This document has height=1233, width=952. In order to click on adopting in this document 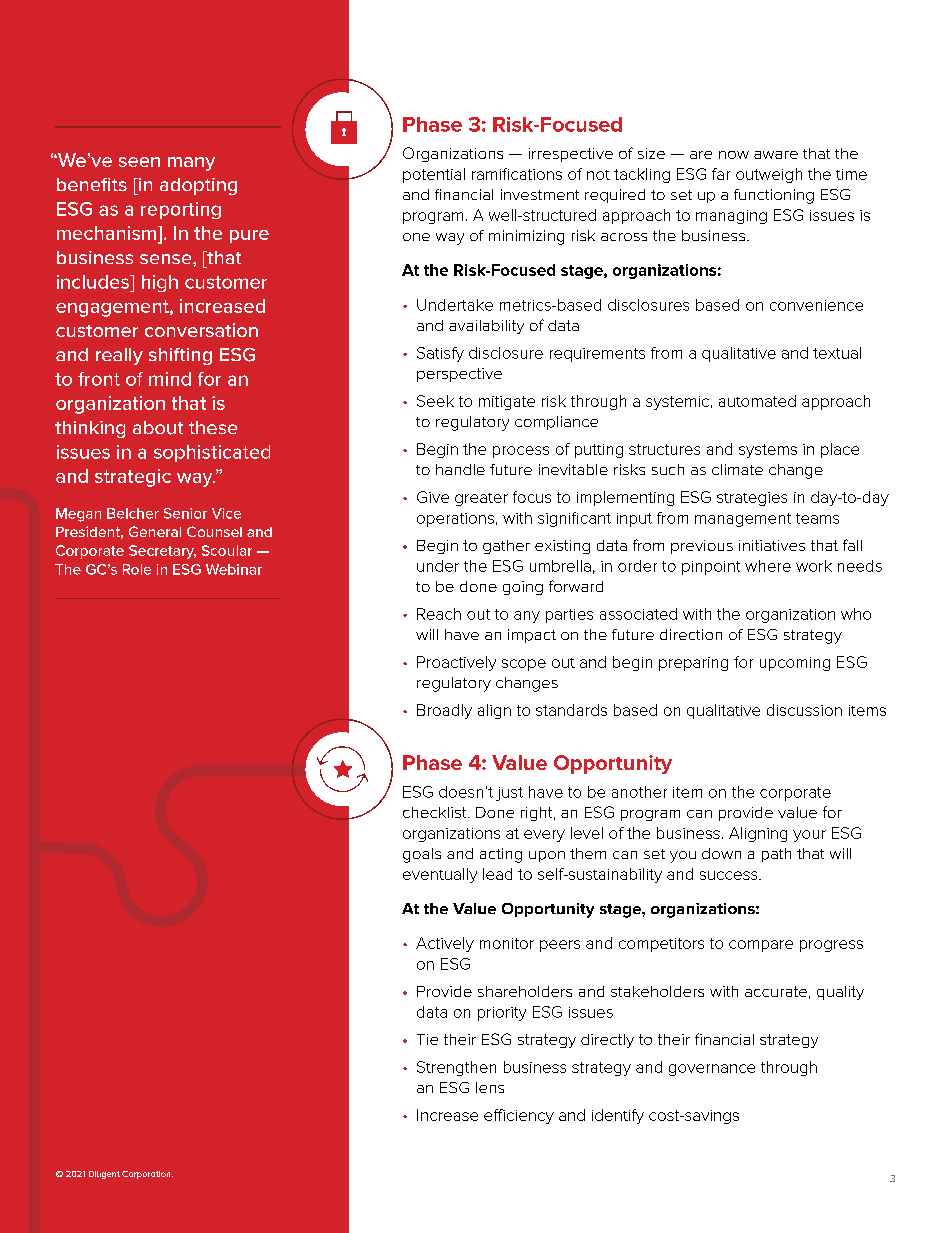, I will do `click(198, 186)`.
